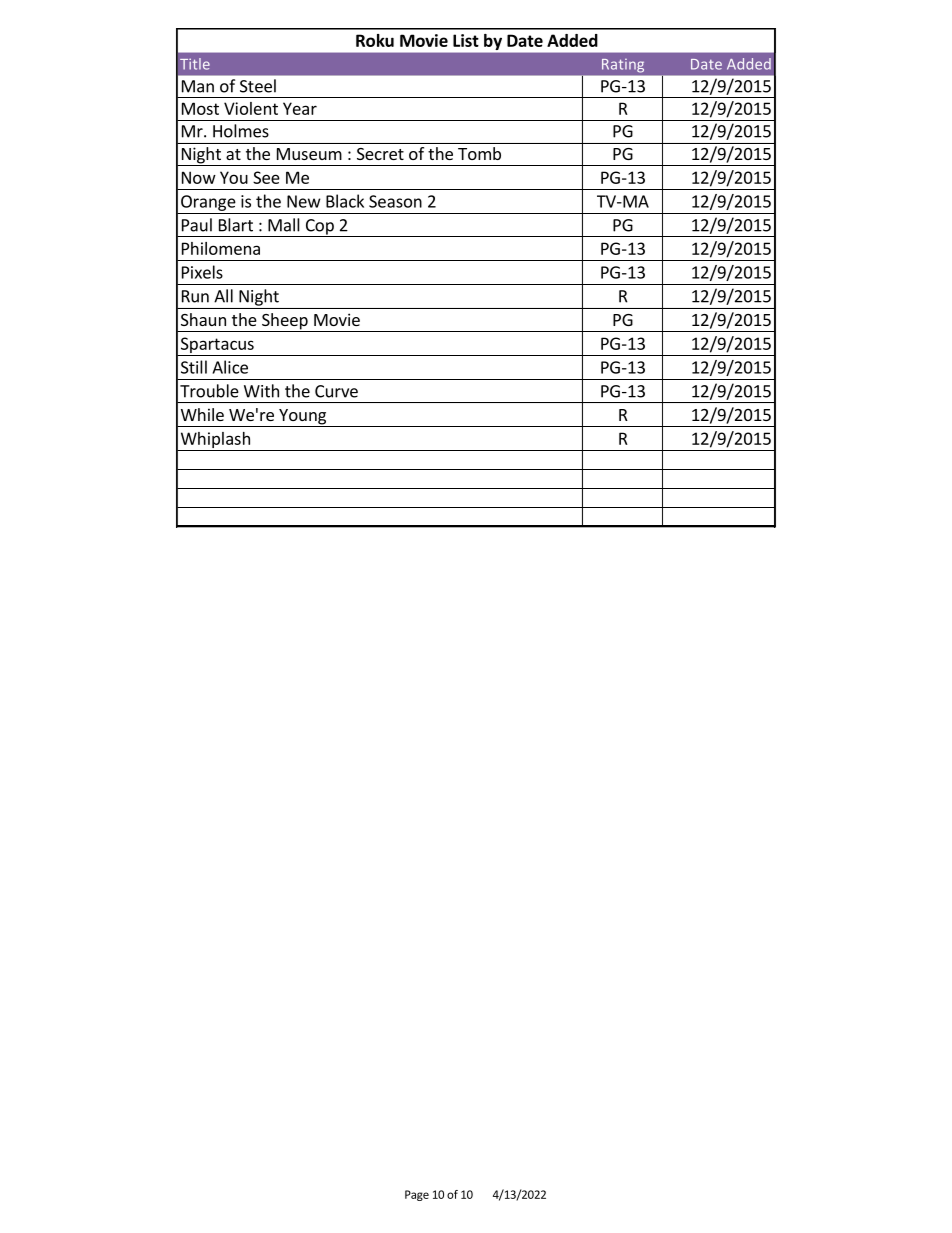 This image has width=952, height=1233. What do you see at coordinates (417, 1195) in the image?
I see `Page` at bounding box center [417, 1195].
